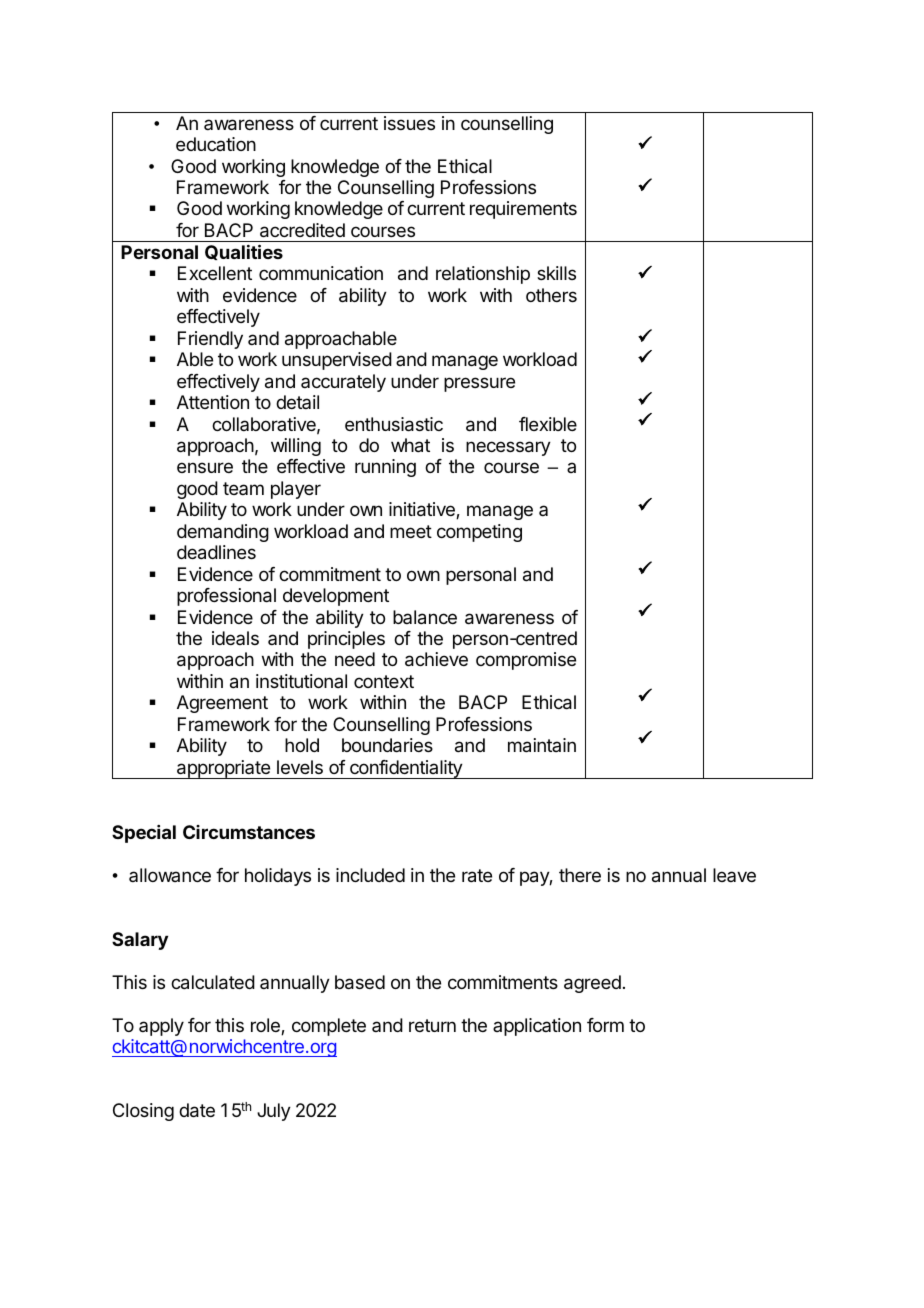 The width and height of the image is (924, 1308). What do you see at coordinates (479, 384) in the image?
I see `pressure` at bounding box center [479, 384].
